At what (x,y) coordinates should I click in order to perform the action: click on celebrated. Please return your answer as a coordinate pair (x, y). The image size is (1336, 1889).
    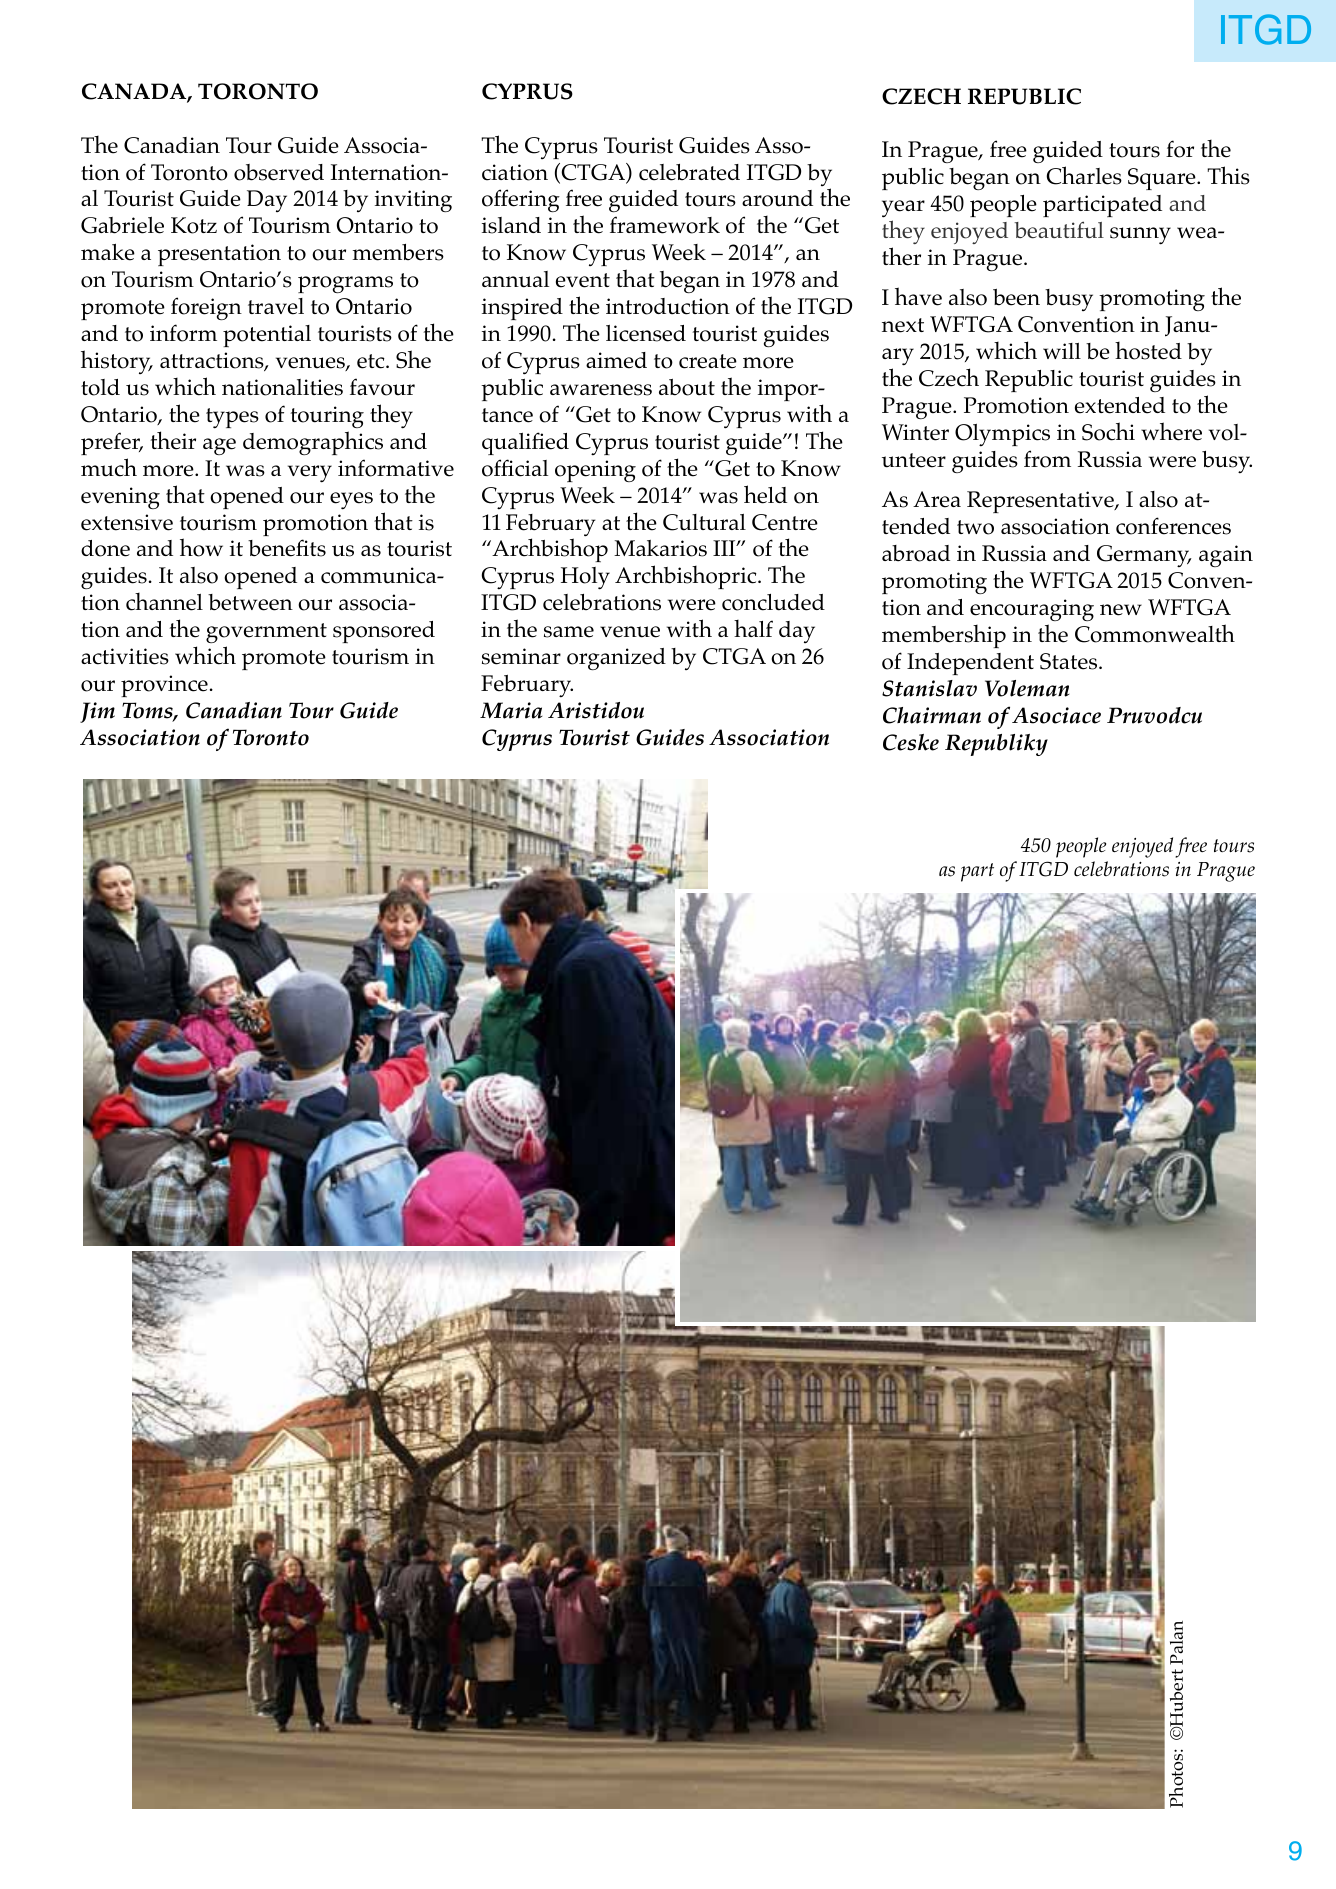
    Looking at the image, I should click on (689, 172).
